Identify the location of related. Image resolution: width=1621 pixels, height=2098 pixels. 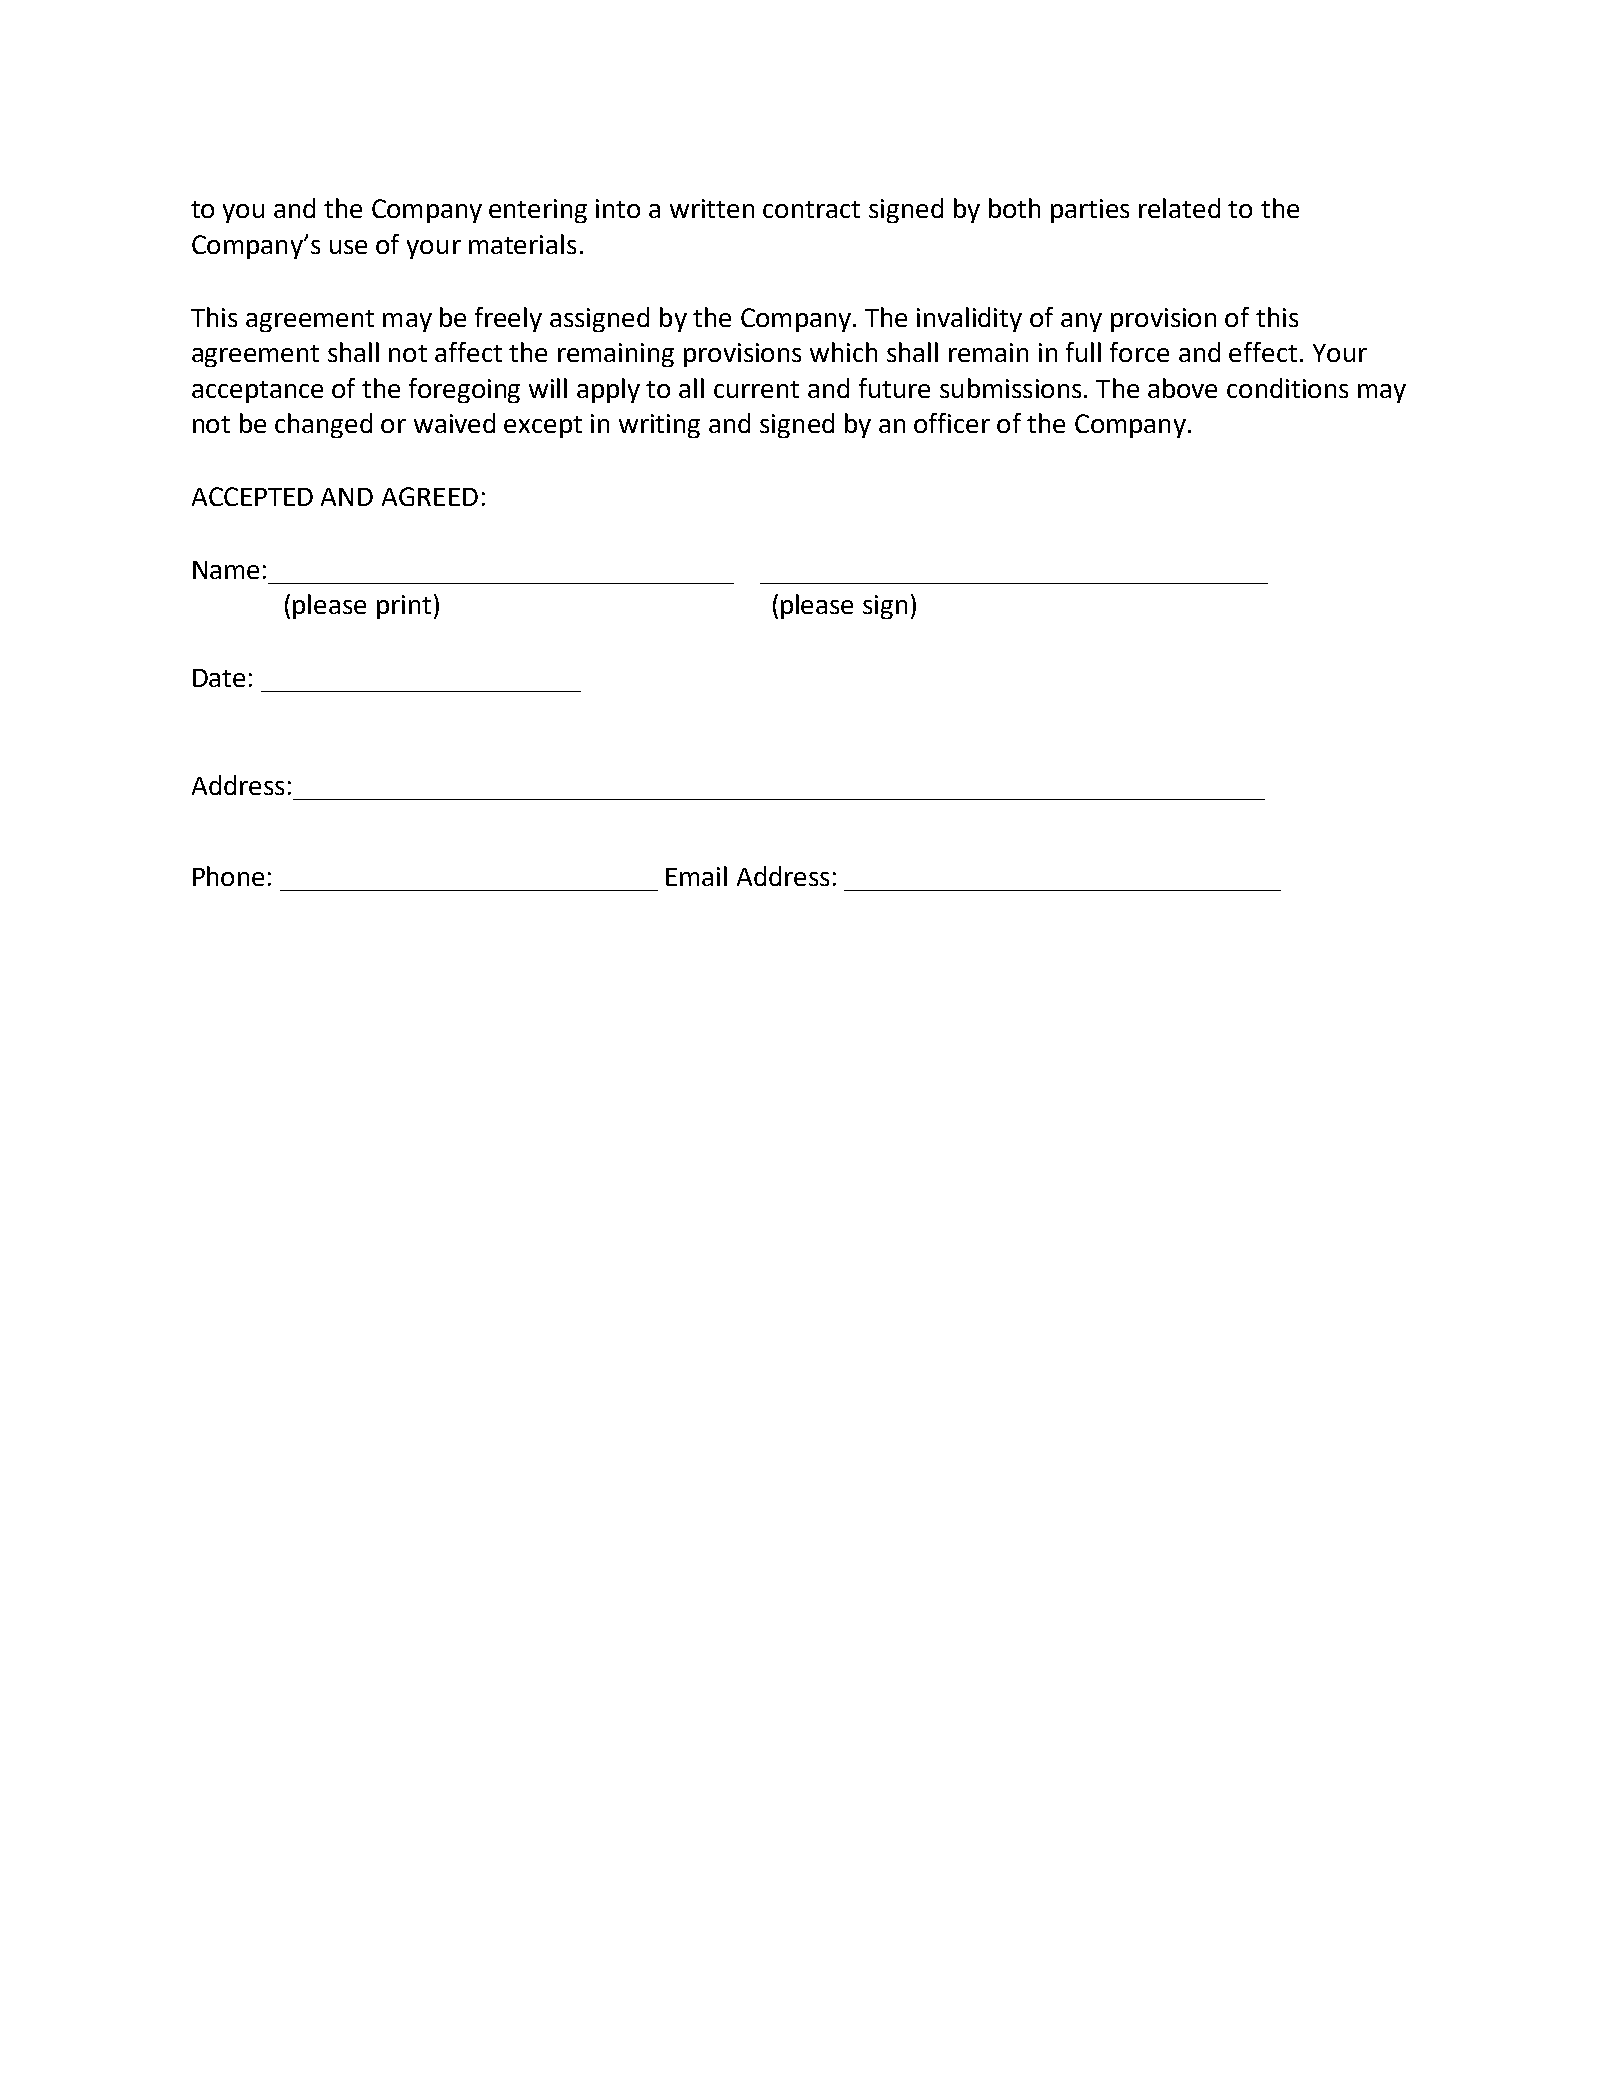
(1179, 208).
